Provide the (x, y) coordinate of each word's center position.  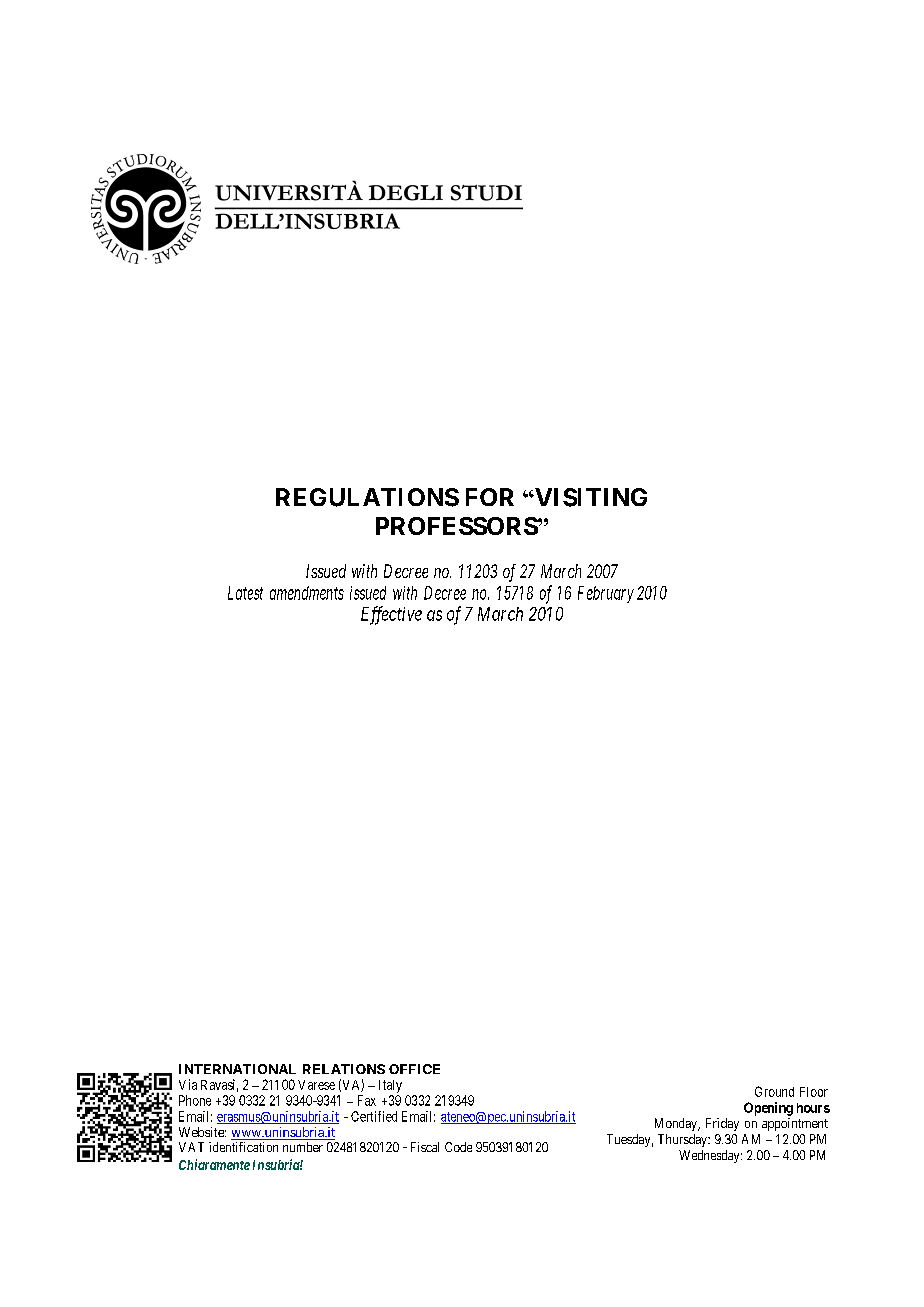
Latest (245, 593)
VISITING (590, 497)
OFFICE (414, 1069)
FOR (490, 497)
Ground (774, 1091)
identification (243, 1147)
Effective (391, 615)
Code (458, 1147)
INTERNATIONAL (237, 1069)
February (606, 594)
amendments (307, 593)
